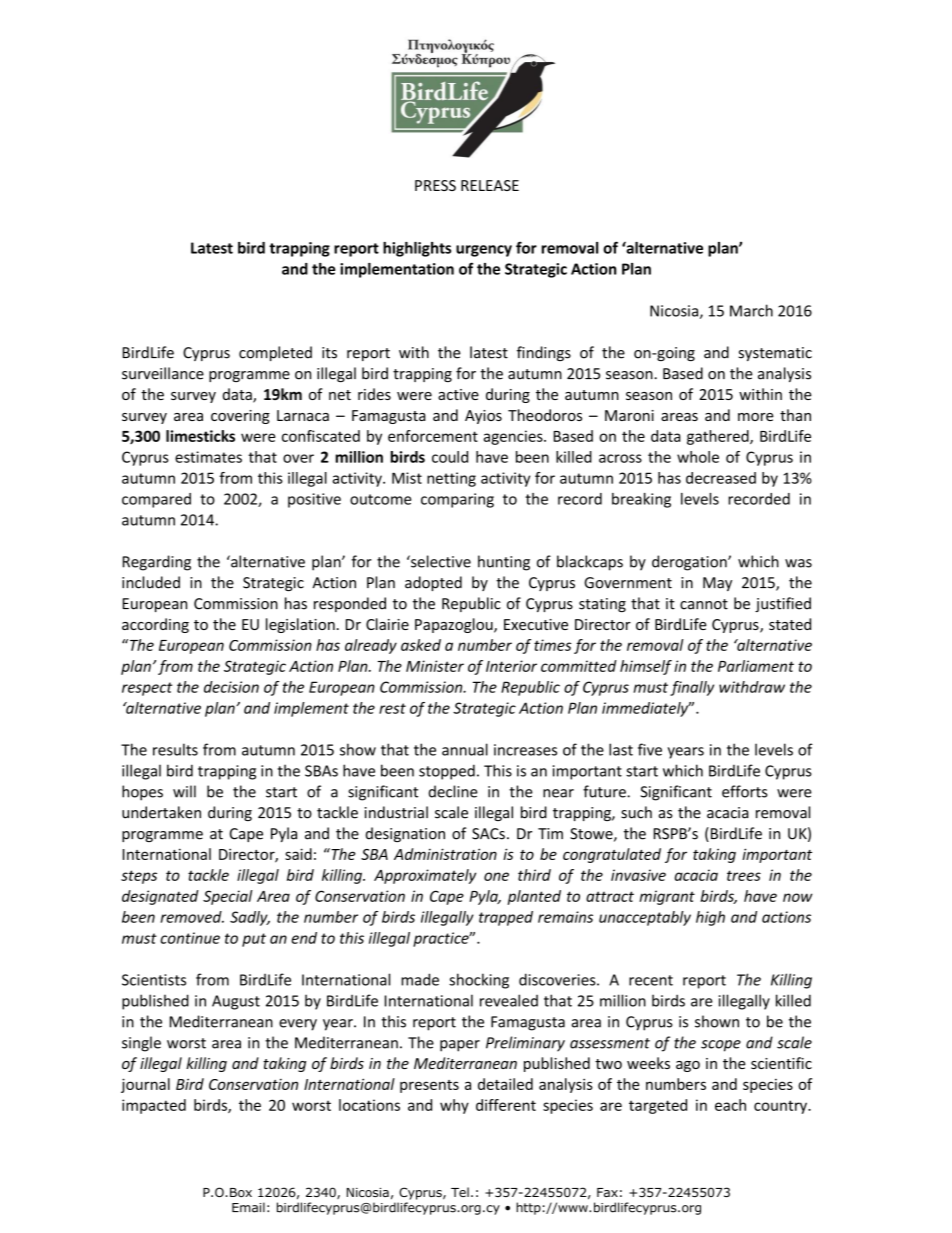  Describe the element at coordinates (490, 185) in the screenshot. I see `RELEASE` at that location.
